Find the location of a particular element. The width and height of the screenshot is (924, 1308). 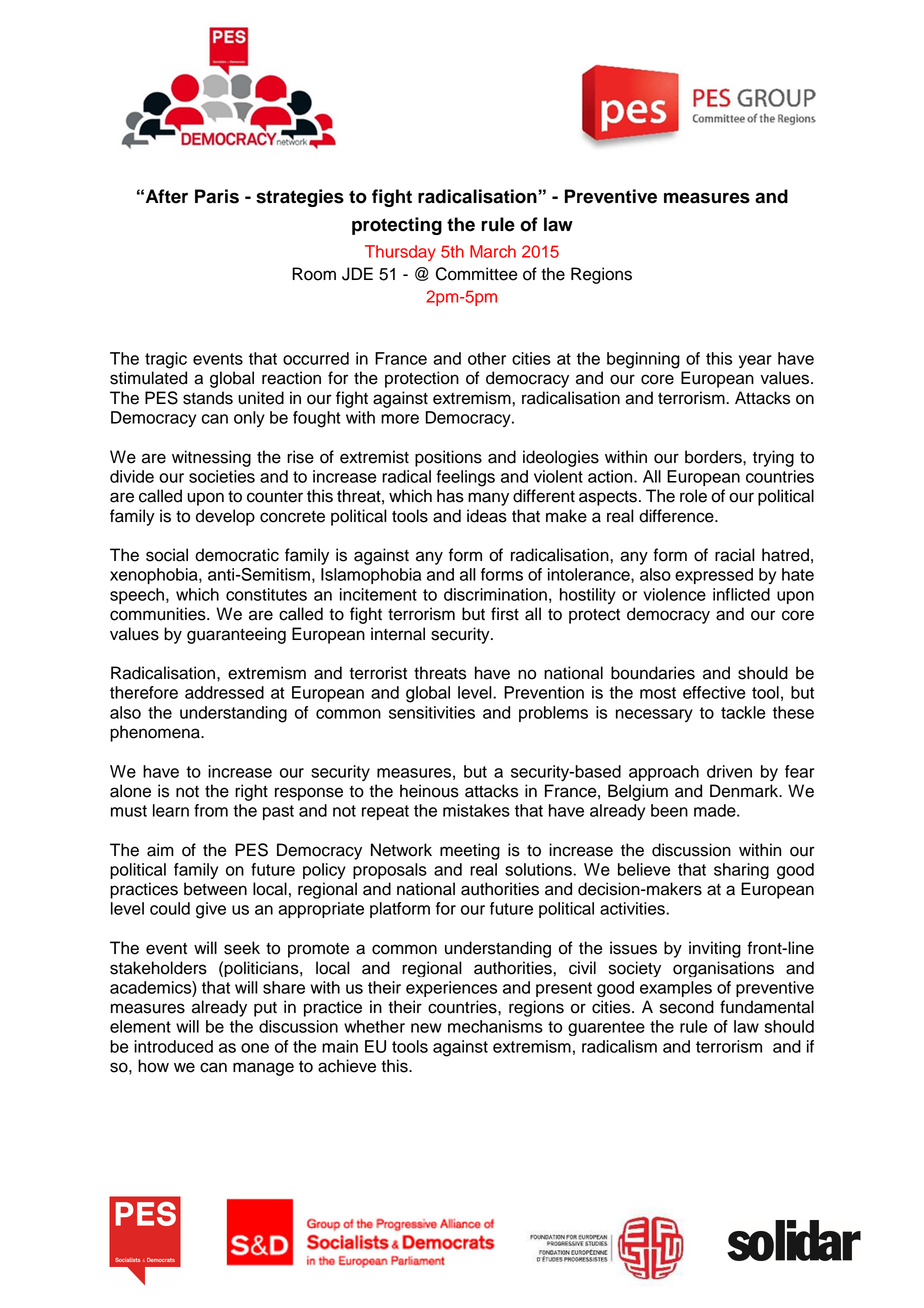

has is located at coordinates (450, 496).
